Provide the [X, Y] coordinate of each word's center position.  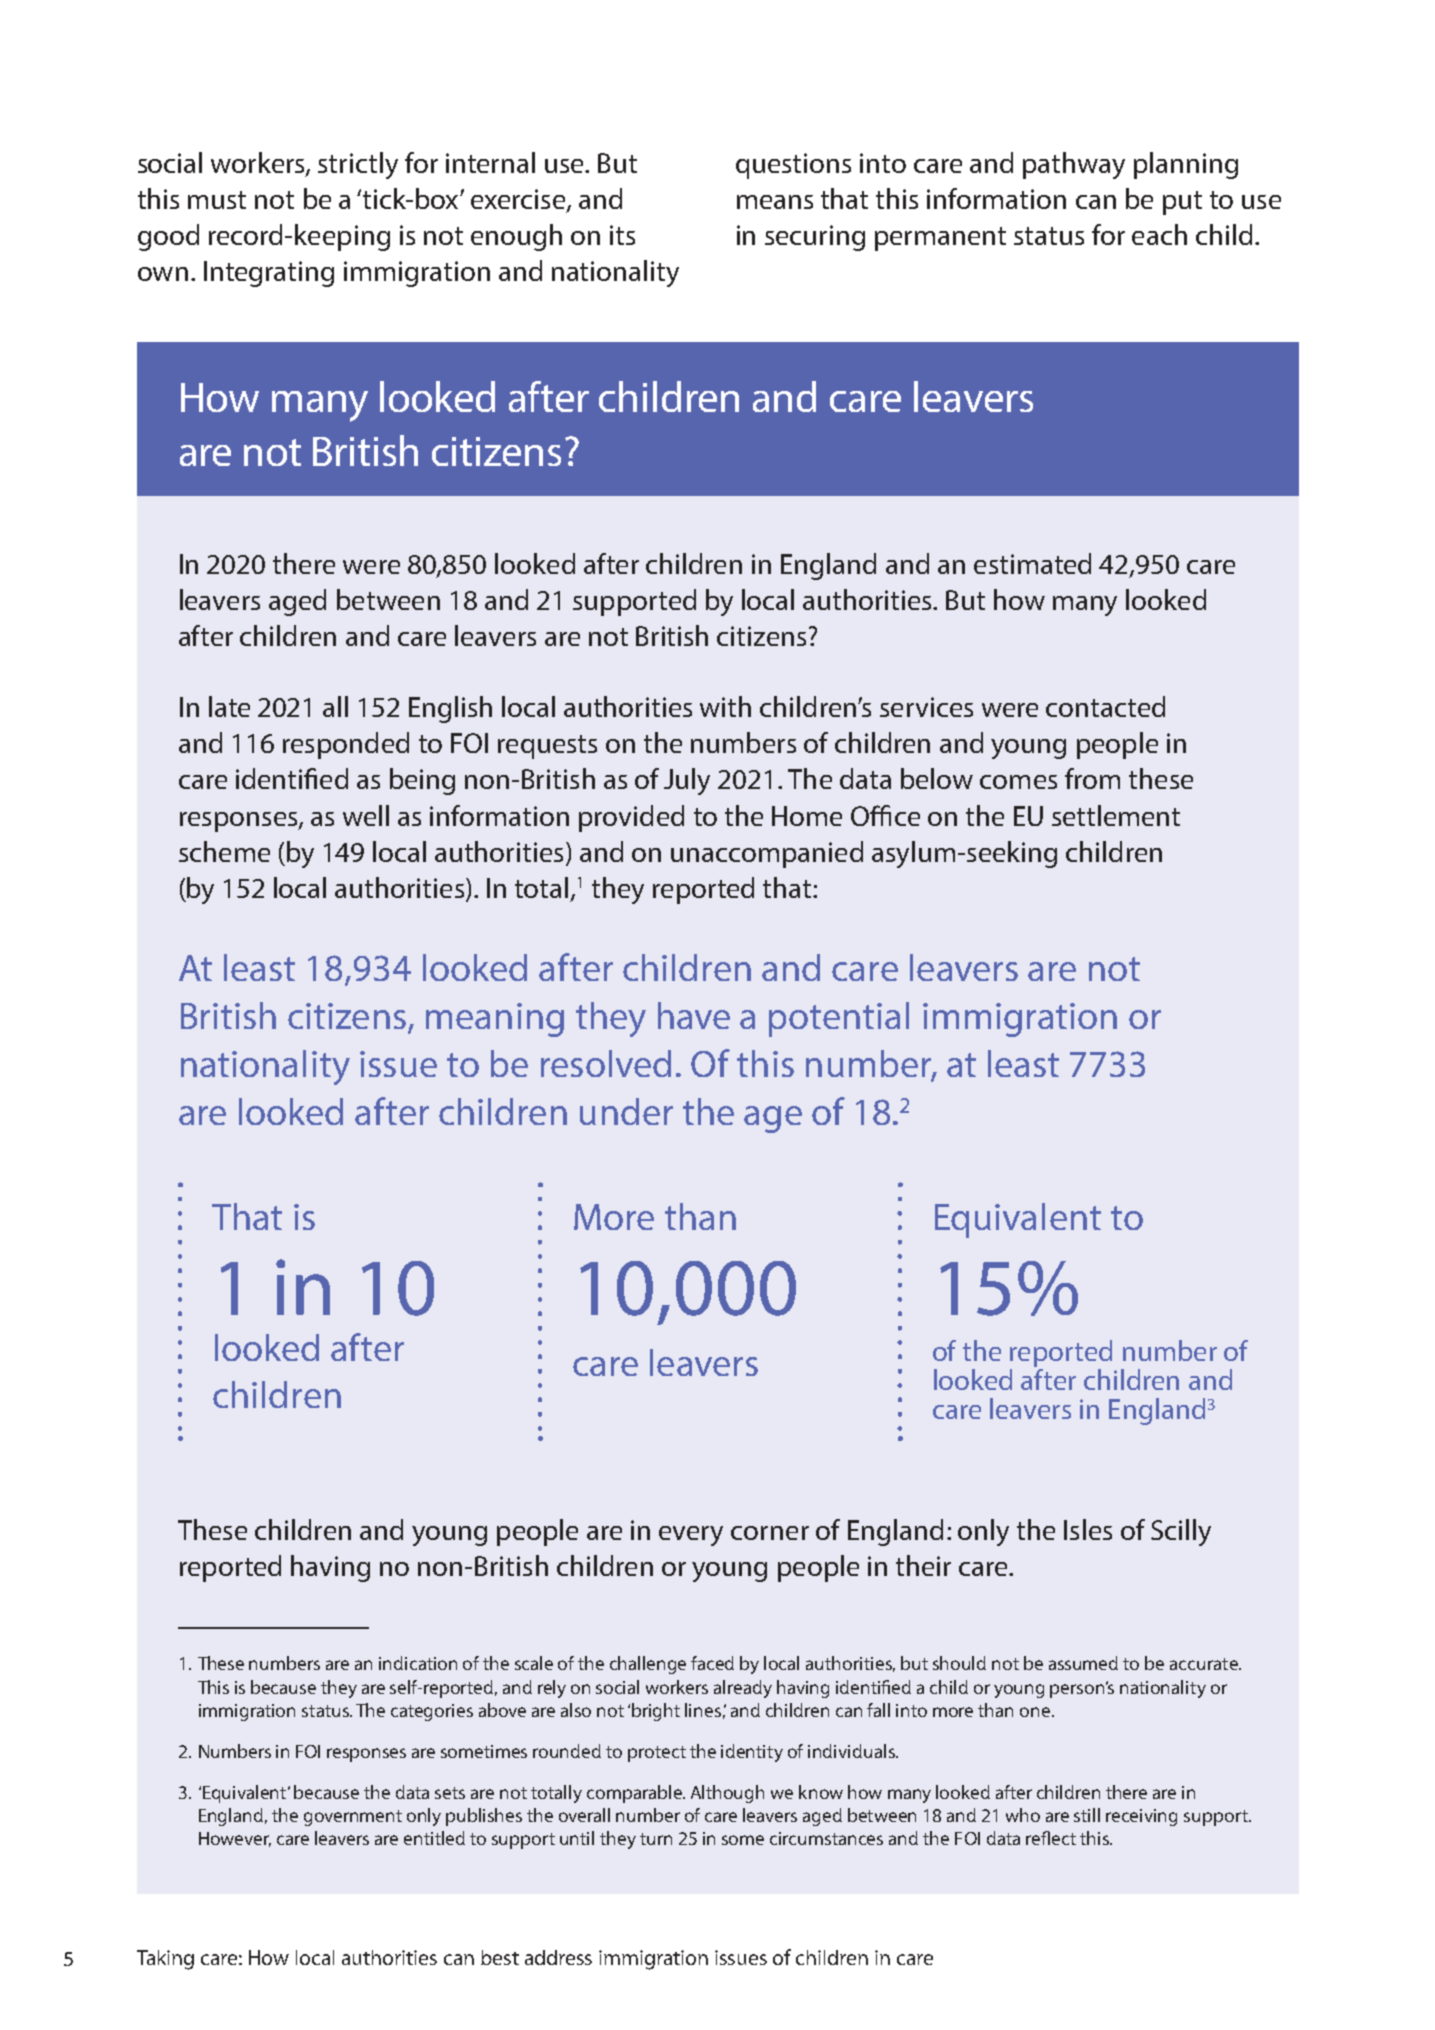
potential [839, 1019]
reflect [1051, 1838]
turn [656, 1839]
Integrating [269, 274]
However [235, 1839]
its [622, 235]
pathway [1074, 165]
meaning [495, 1020]
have [694, 1015]
